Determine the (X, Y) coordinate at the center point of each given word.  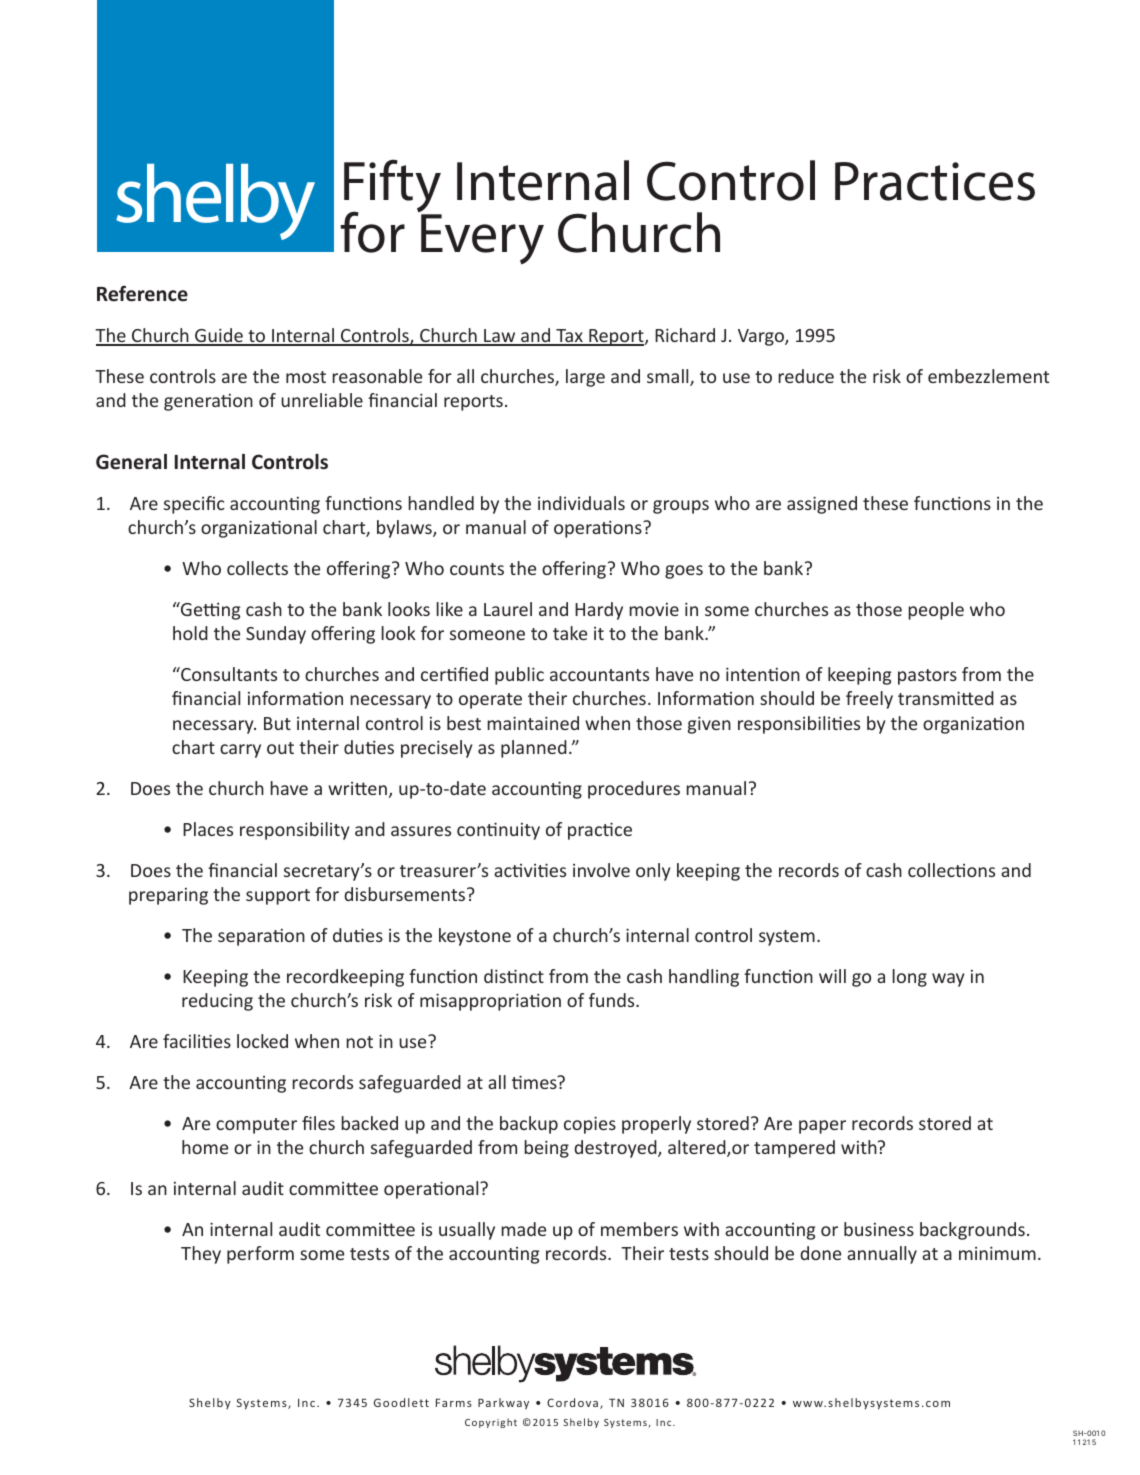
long (909, 978)
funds (613, 1000)
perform (260, 1255)
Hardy (599, 611)
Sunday (276, 635)
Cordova (572, 1402)
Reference (142, 293)
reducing (217, 1002)
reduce (806, 376)
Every (482, 239)
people (936, 611)
